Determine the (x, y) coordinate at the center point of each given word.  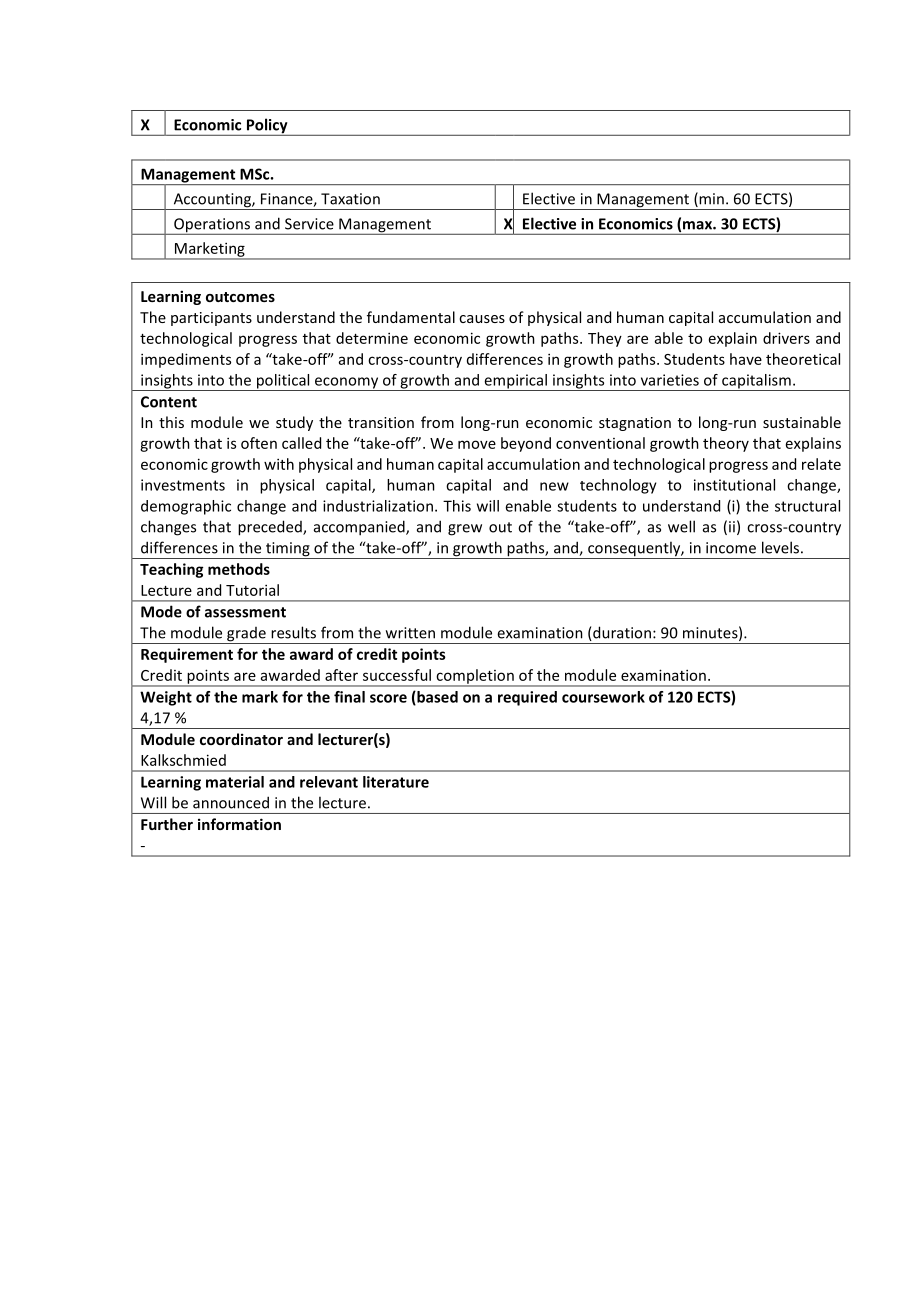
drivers (786, 338)
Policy (267, 127)
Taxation (350, 199)
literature (396, 782)
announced (231, 802)
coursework (603, 697)
